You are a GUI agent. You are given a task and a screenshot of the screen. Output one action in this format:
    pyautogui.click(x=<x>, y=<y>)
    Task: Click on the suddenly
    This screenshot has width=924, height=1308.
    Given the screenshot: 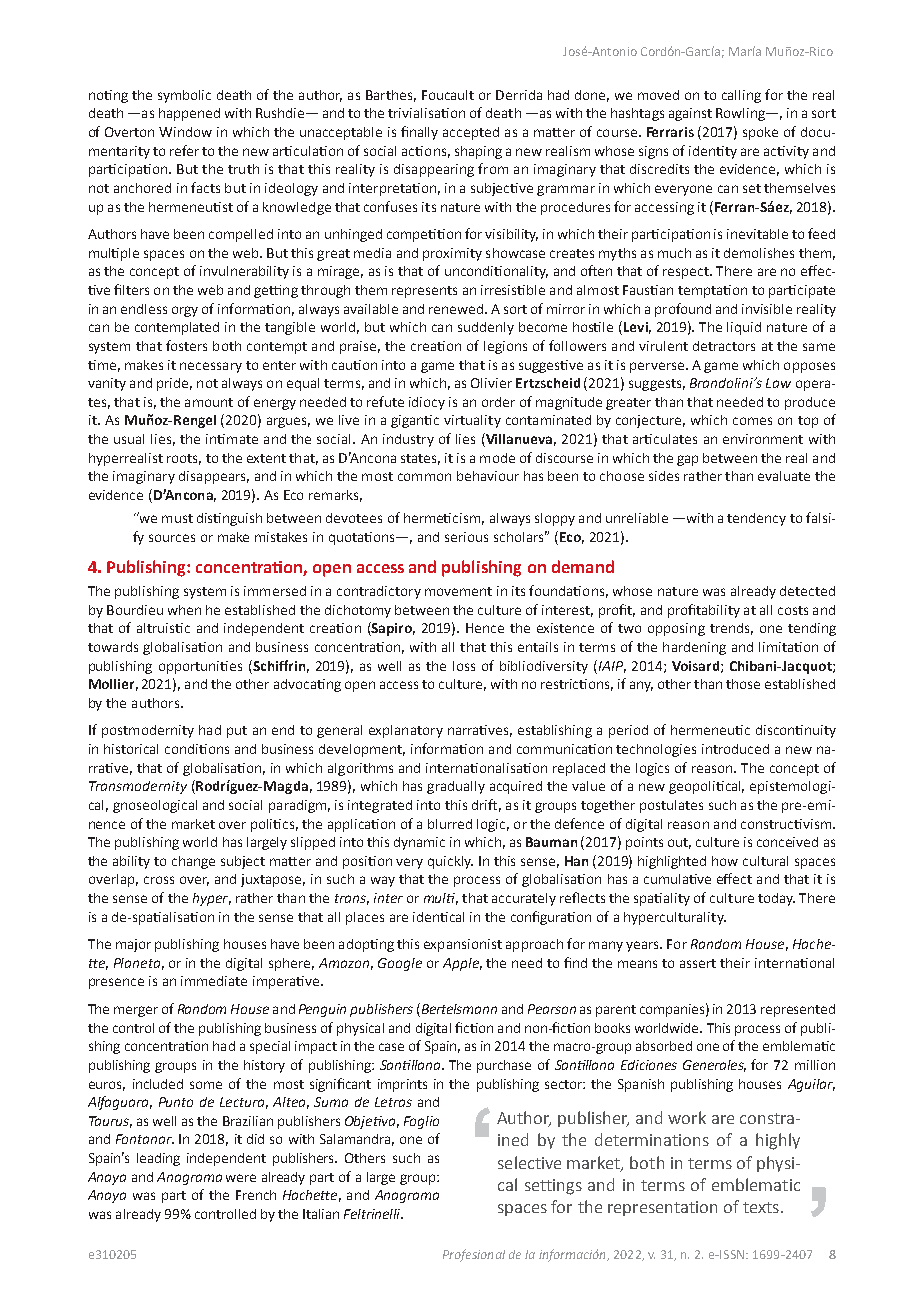 What is the action you would take?
    pyautogui.click(x=486, y=328)
